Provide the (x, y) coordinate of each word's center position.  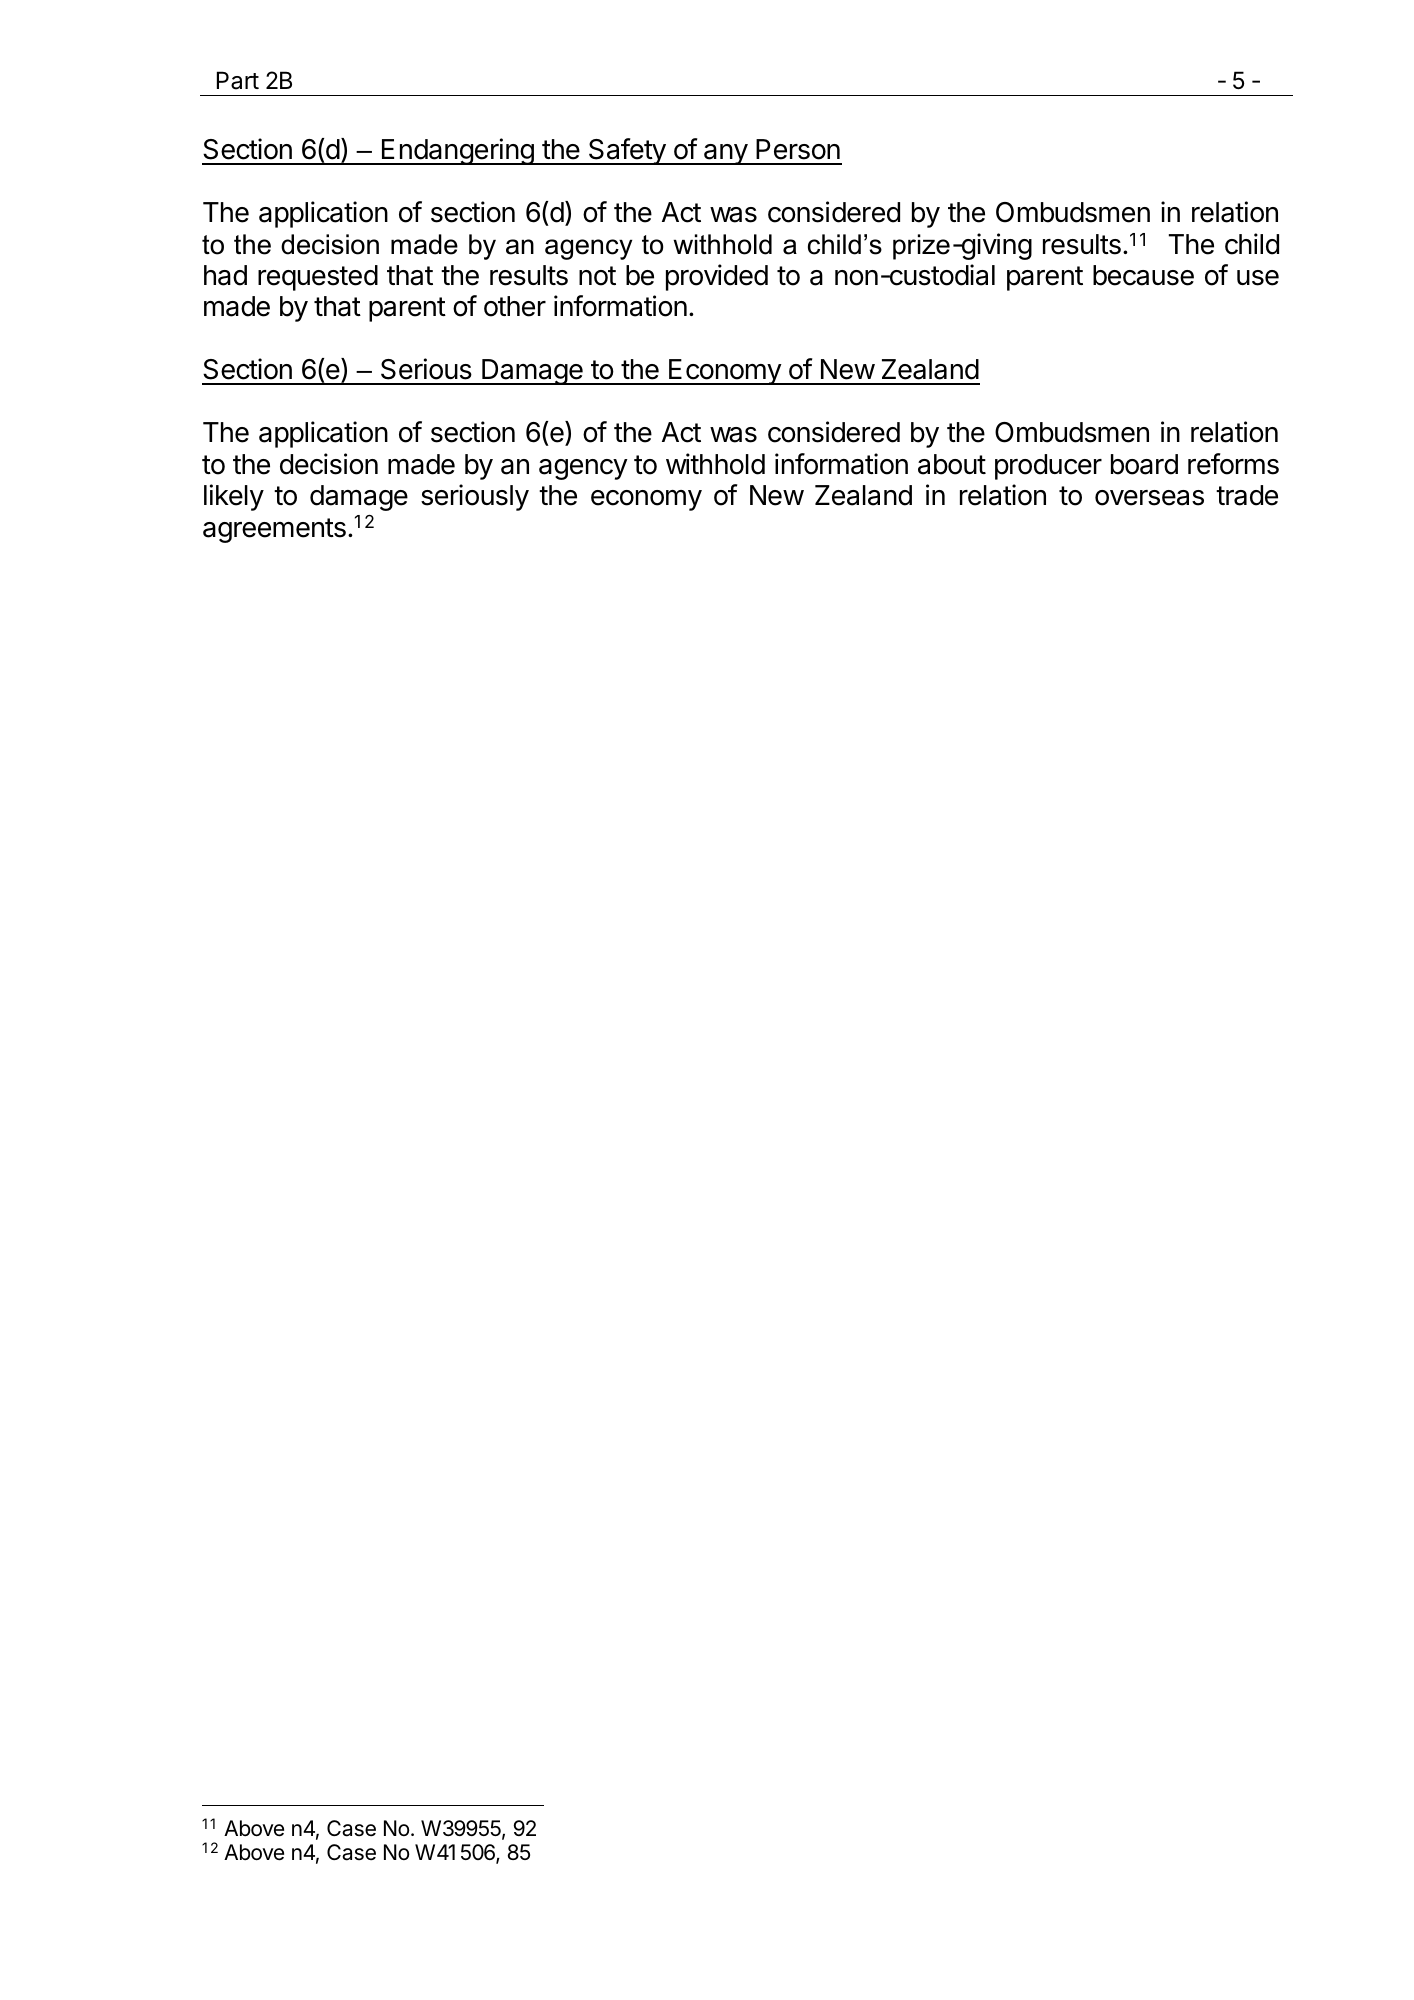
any (725, 154)
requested (318, 278)
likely (234, 497)
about (952, 464)
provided (717, 277)
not (597, 276)
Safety (627, 151)
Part (238, 80)
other (515, 306)
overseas (1149, 498)
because (1143, 275)
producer (1048, 467)
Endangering (457, 151)
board (1144, 464)
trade (1247, 495)
